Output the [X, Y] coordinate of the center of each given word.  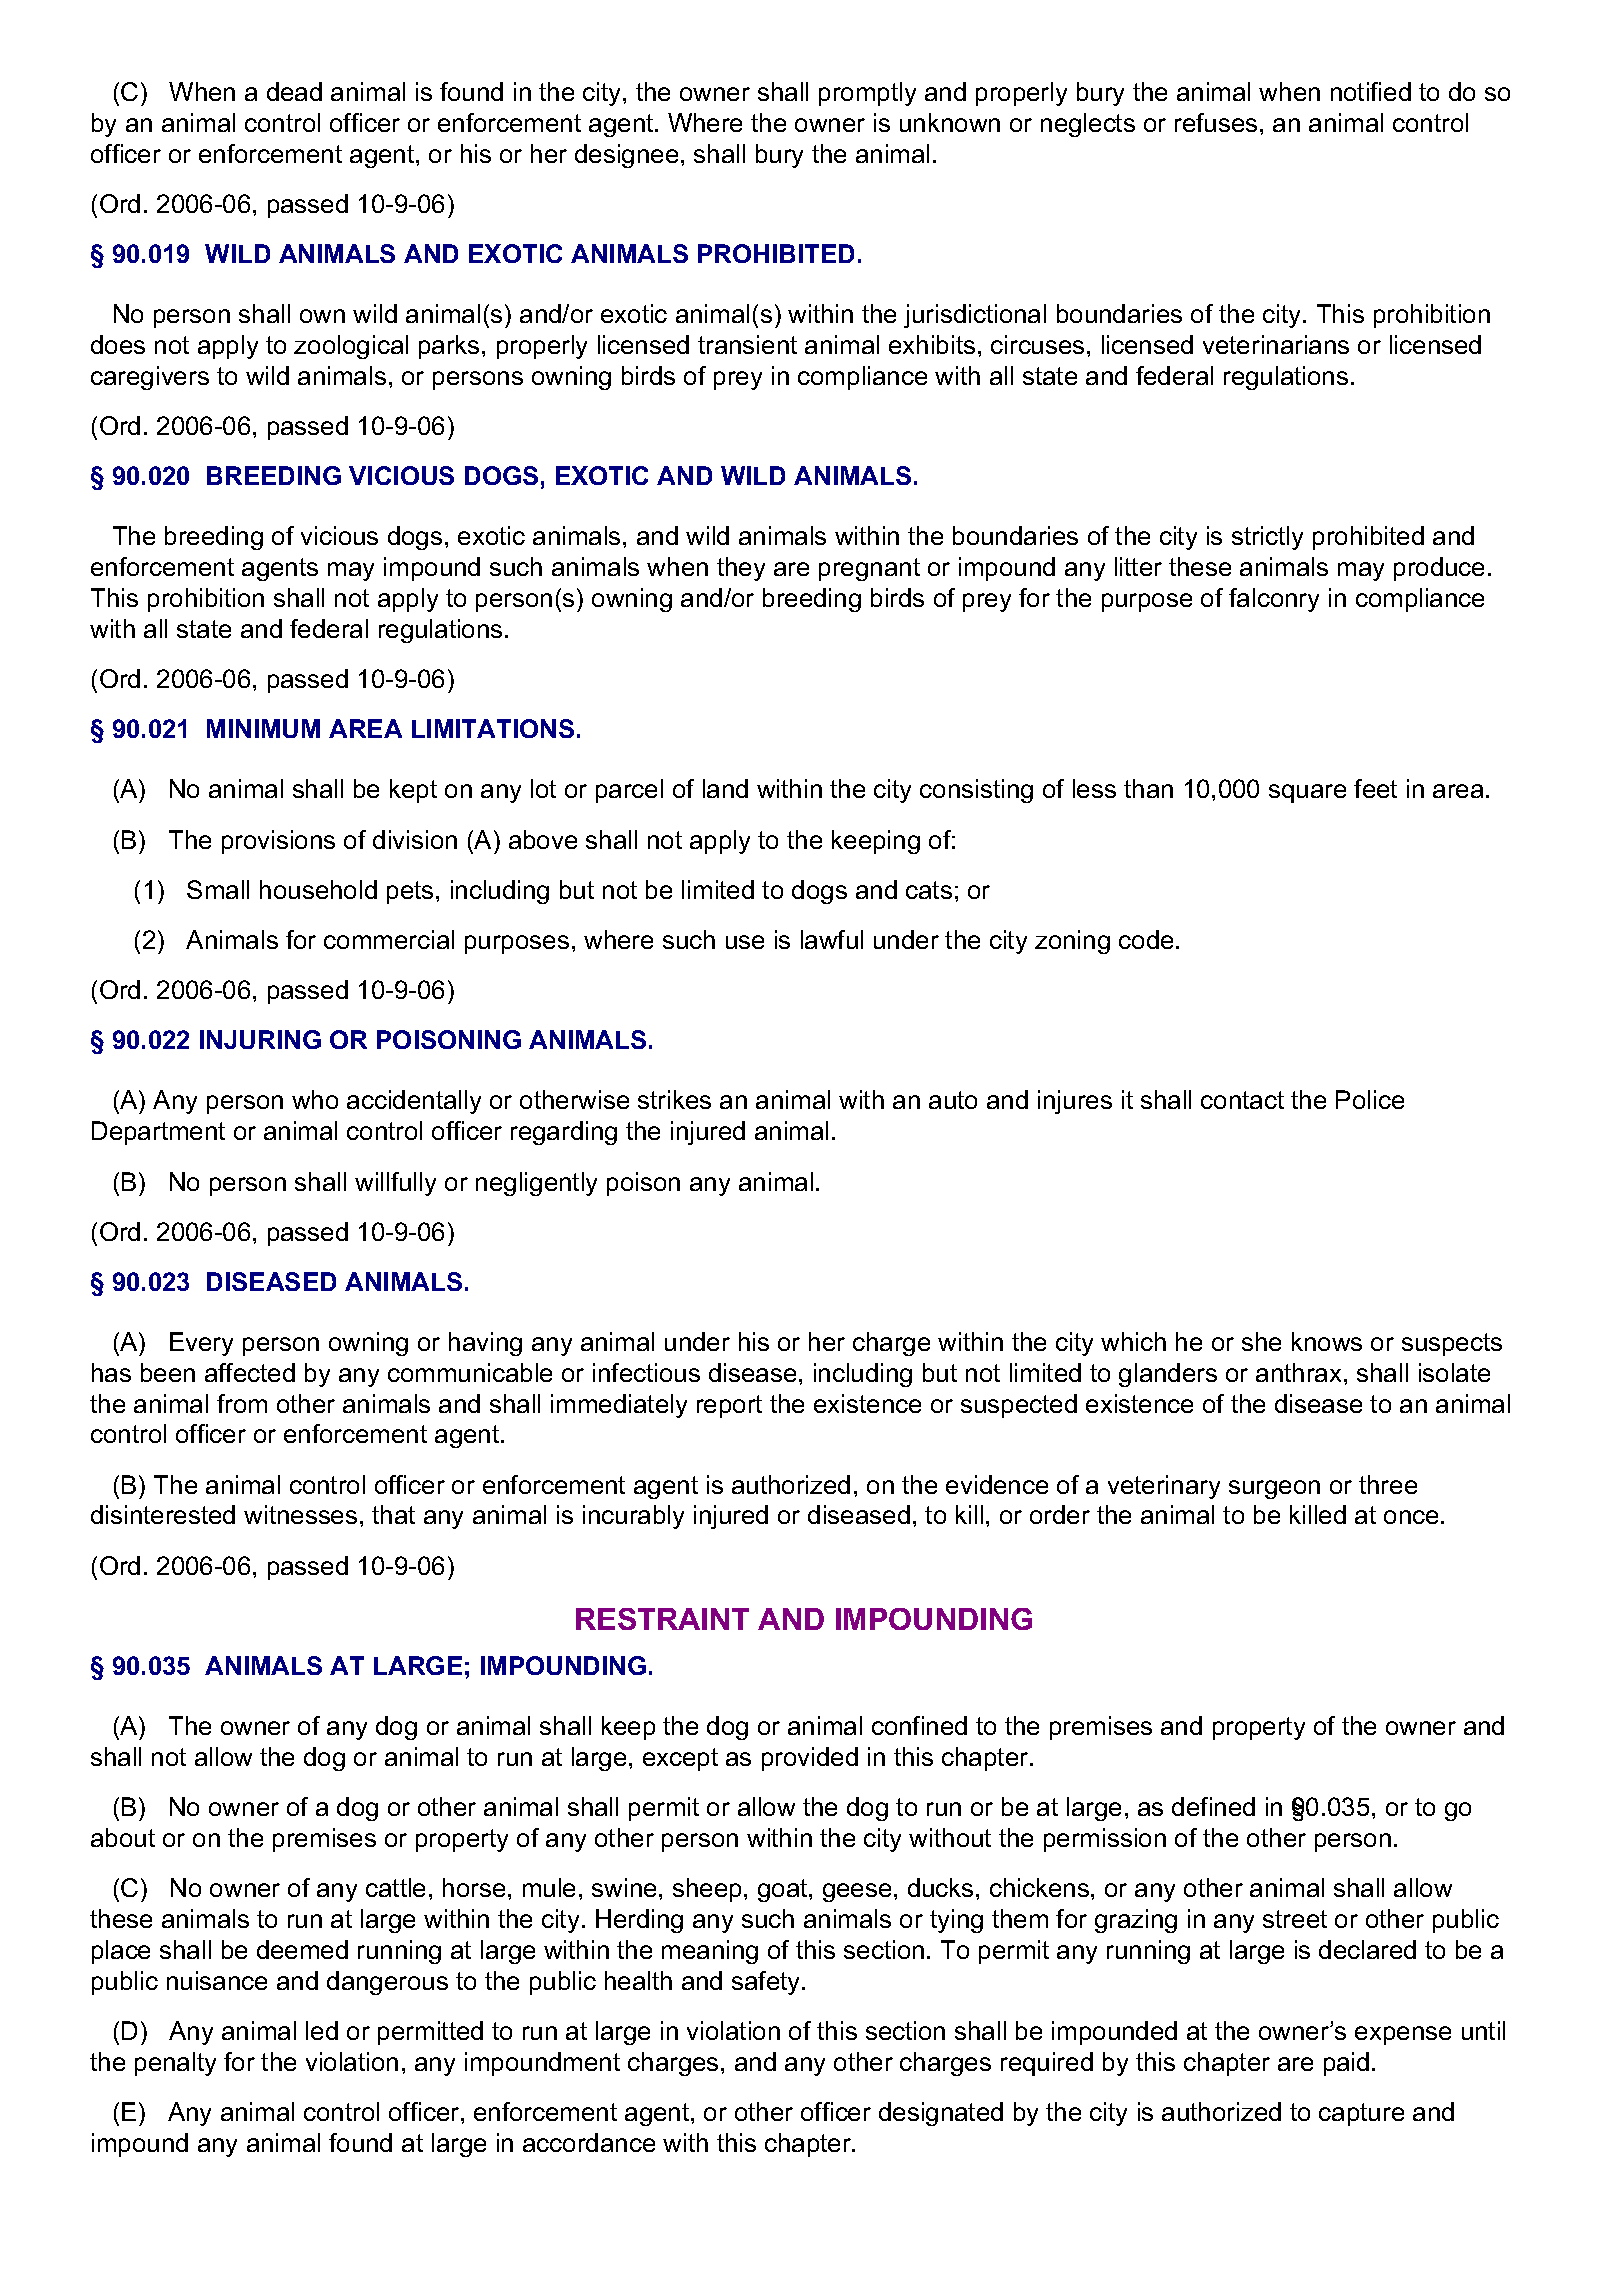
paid [1346, 2064]
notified [1371, 91]
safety [765, 1983]
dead [294, 91]
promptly [867, 94]
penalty [175, 2064]
